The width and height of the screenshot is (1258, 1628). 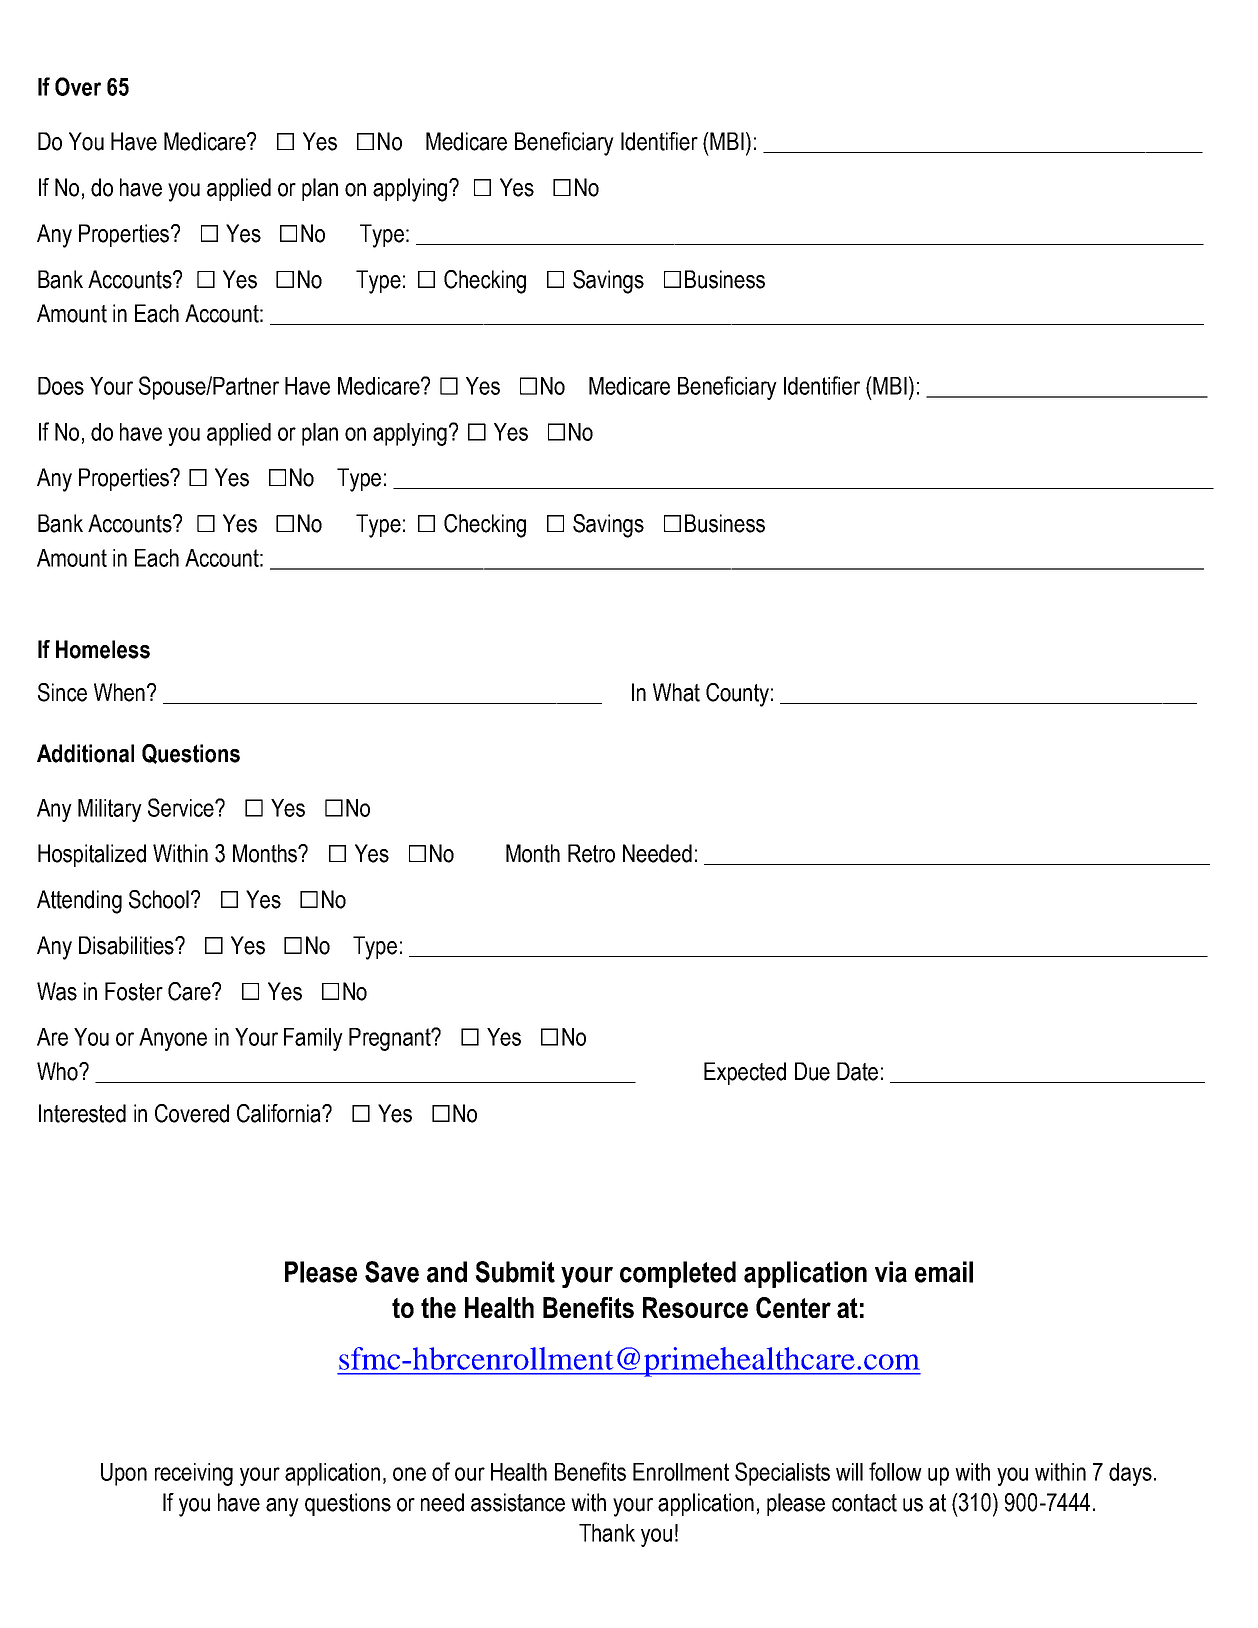 I want to click on Due, so click(x=812, y=1071).
